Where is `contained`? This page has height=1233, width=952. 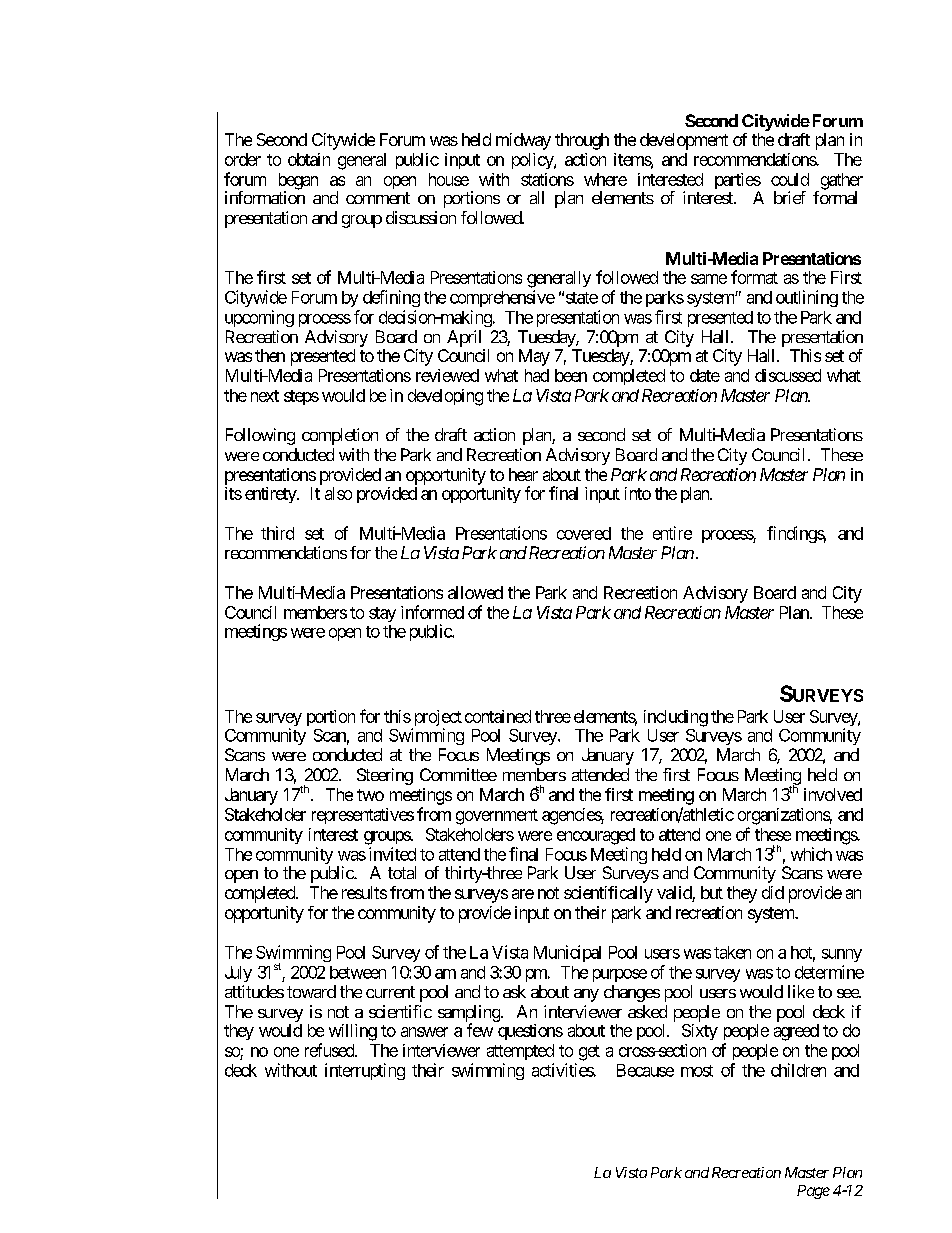
contained is located at coordinates (498, 716).
